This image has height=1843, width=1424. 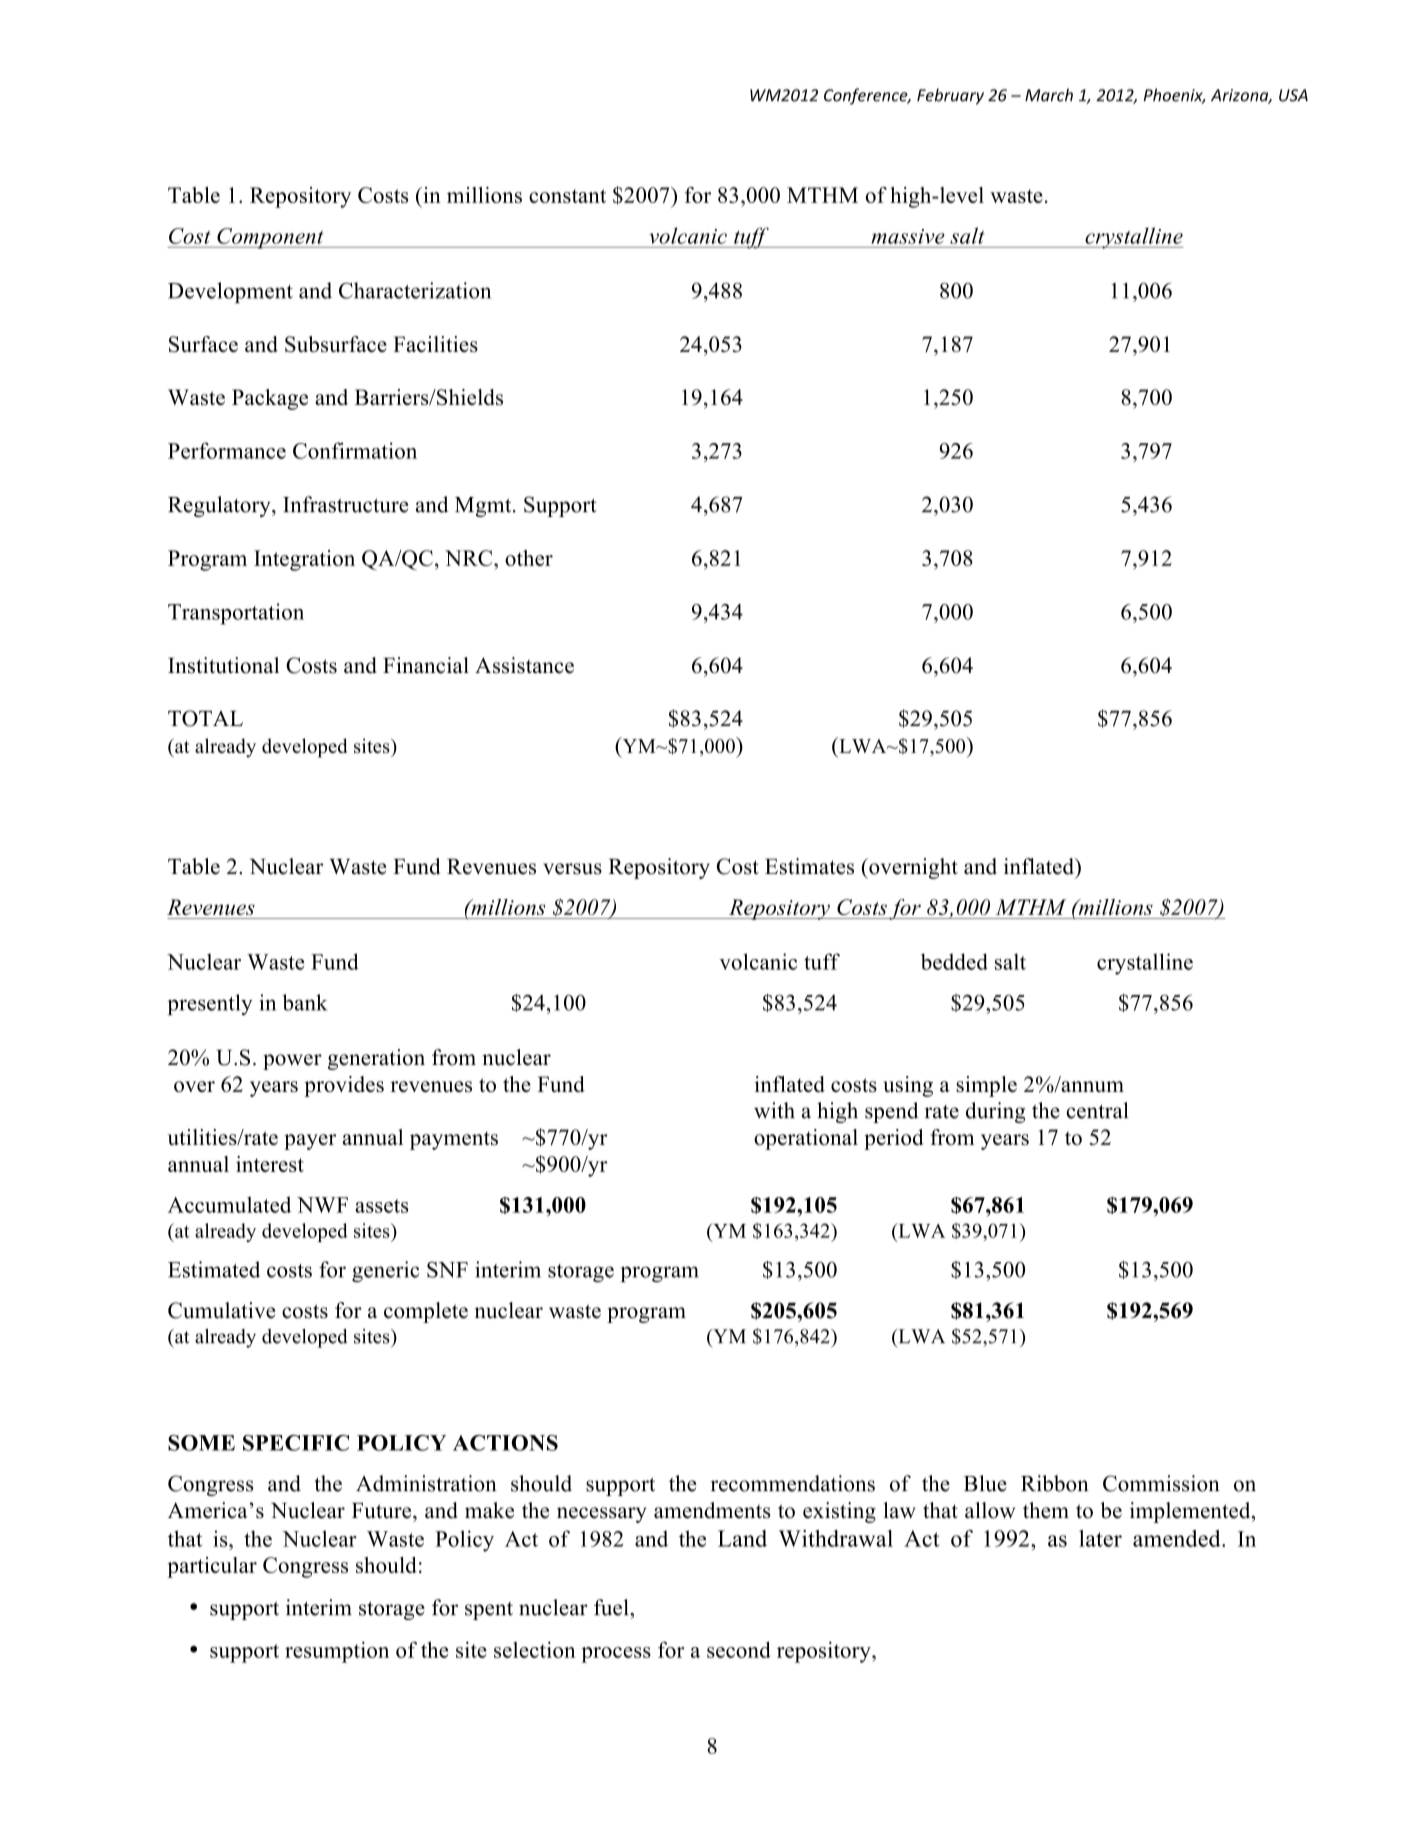 What do you see at coordinates (567, 196) in the image?
I see `constant` at bounding box center [567, 196].
